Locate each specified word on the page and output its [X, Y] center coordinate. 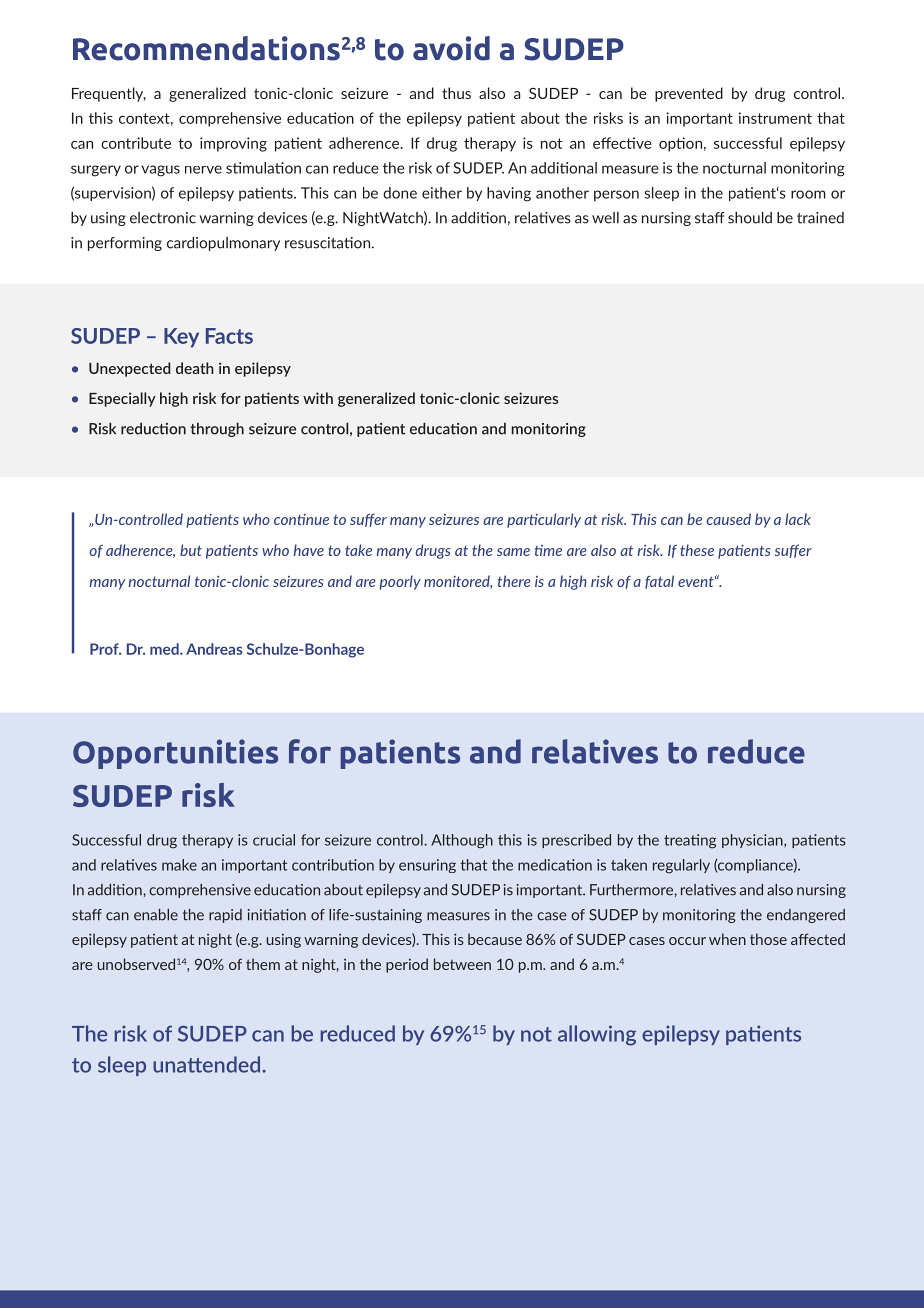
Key [181, 338]
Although [462, 841]
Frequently [109, 94]
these [697, 550]
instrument [775, 118]
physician [753, 841]
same [513, 552]
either [442, 193]
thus [456, 93]
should [750, 218]
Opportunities [175, 754]
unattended [208, 1064]
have [309, 550]
